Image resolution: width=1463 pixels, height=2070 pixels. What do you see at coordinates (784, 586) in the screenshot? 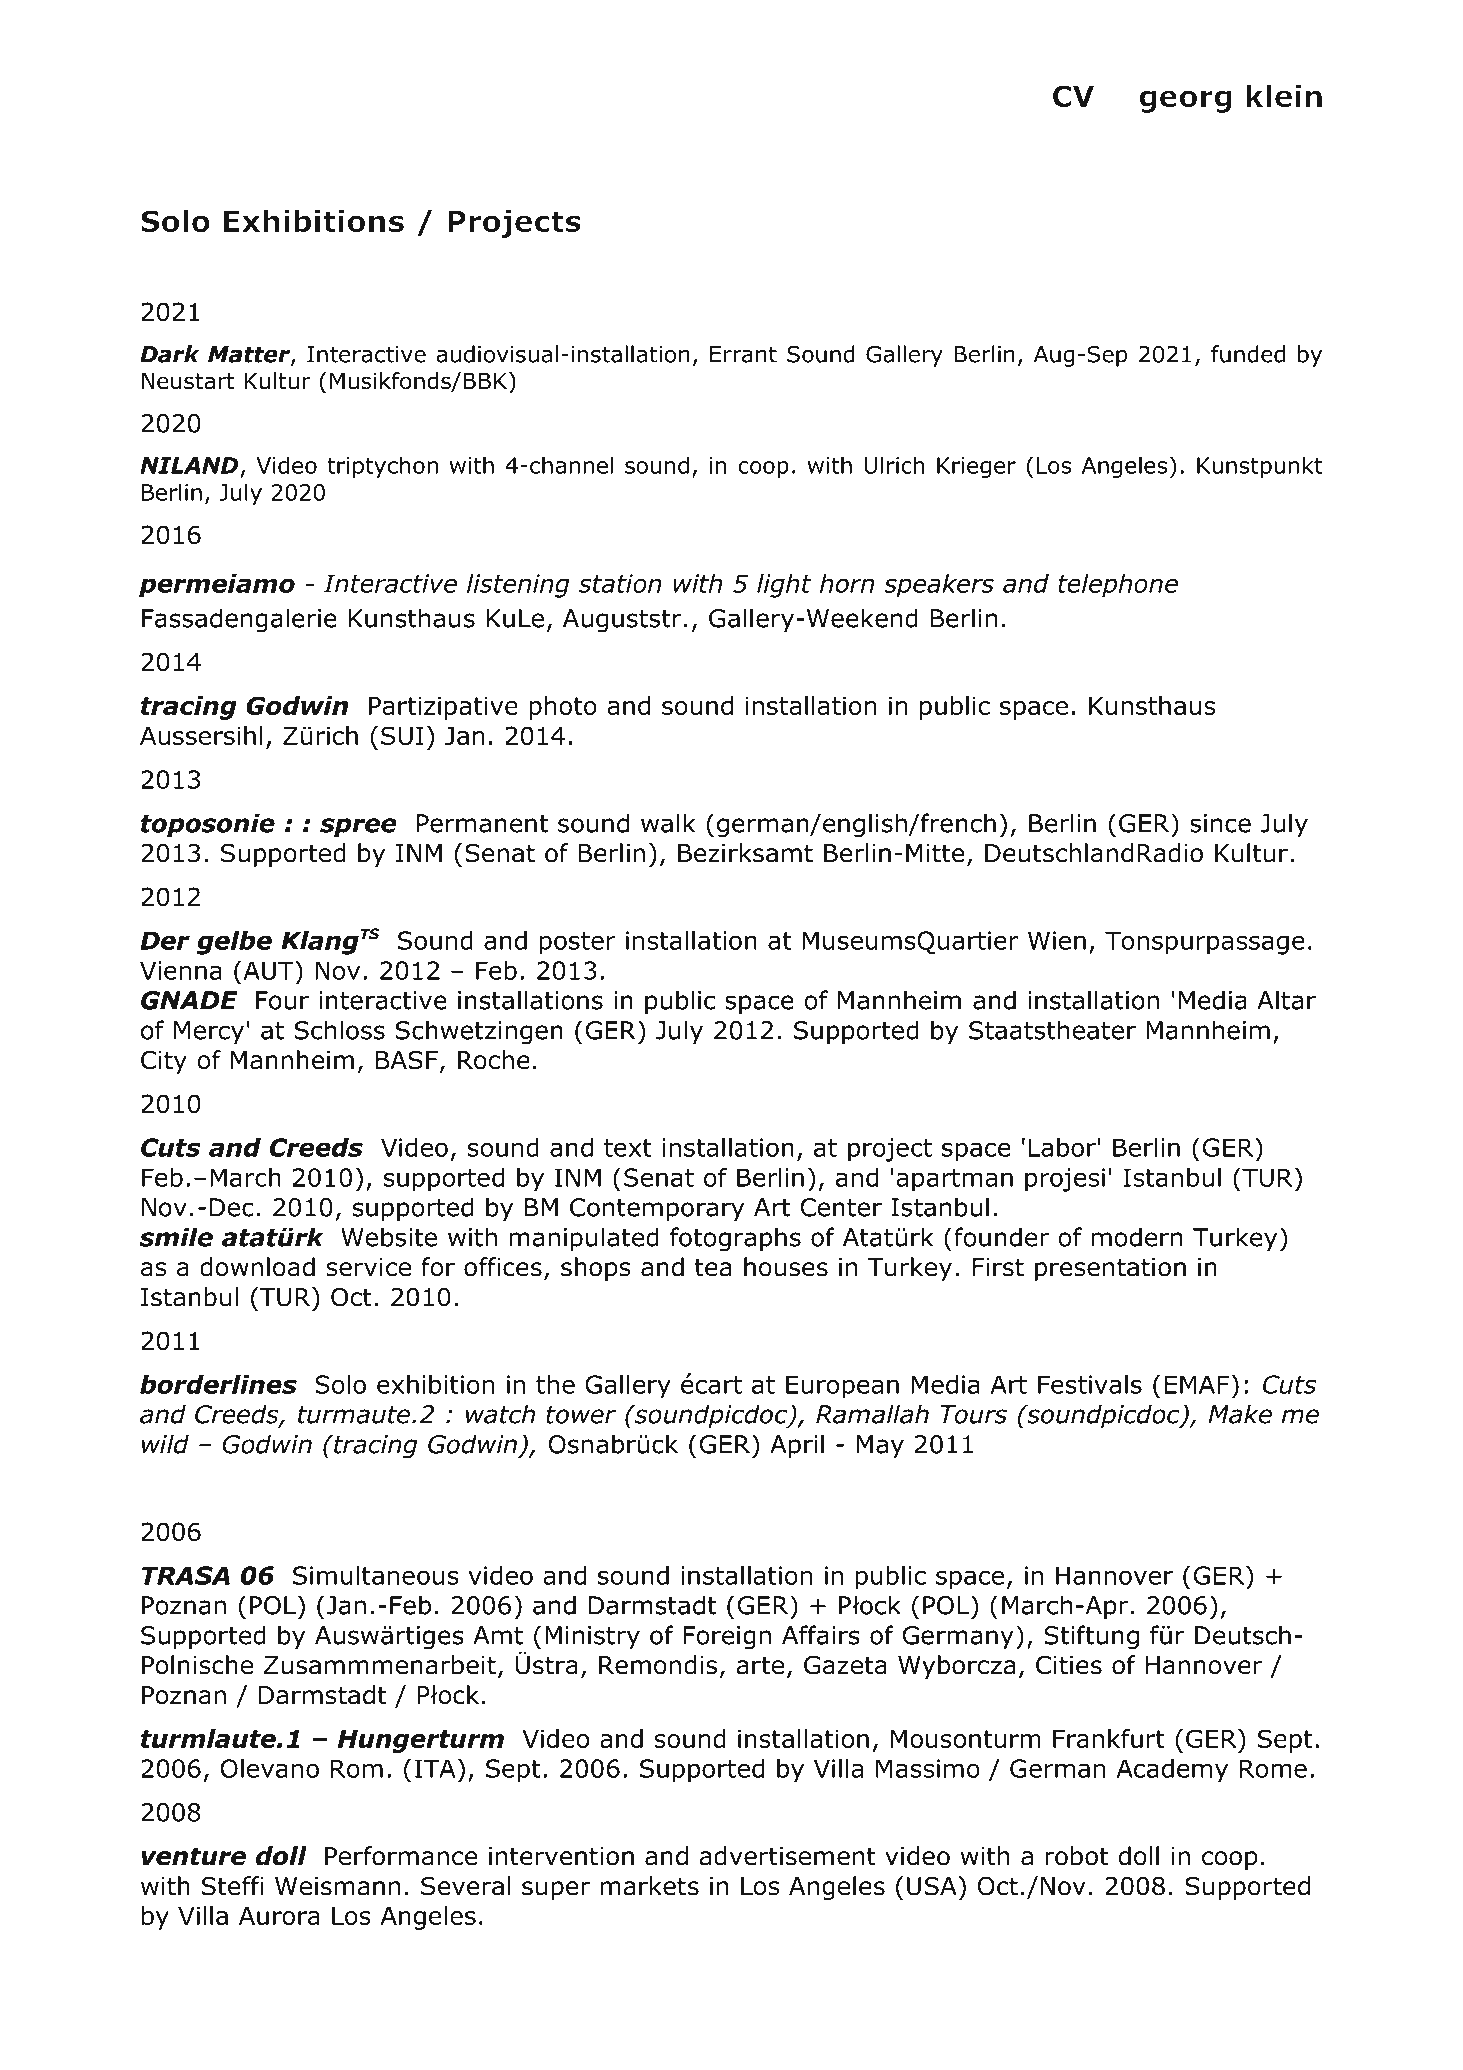
I see `light` at bounding box center [784, 586].
